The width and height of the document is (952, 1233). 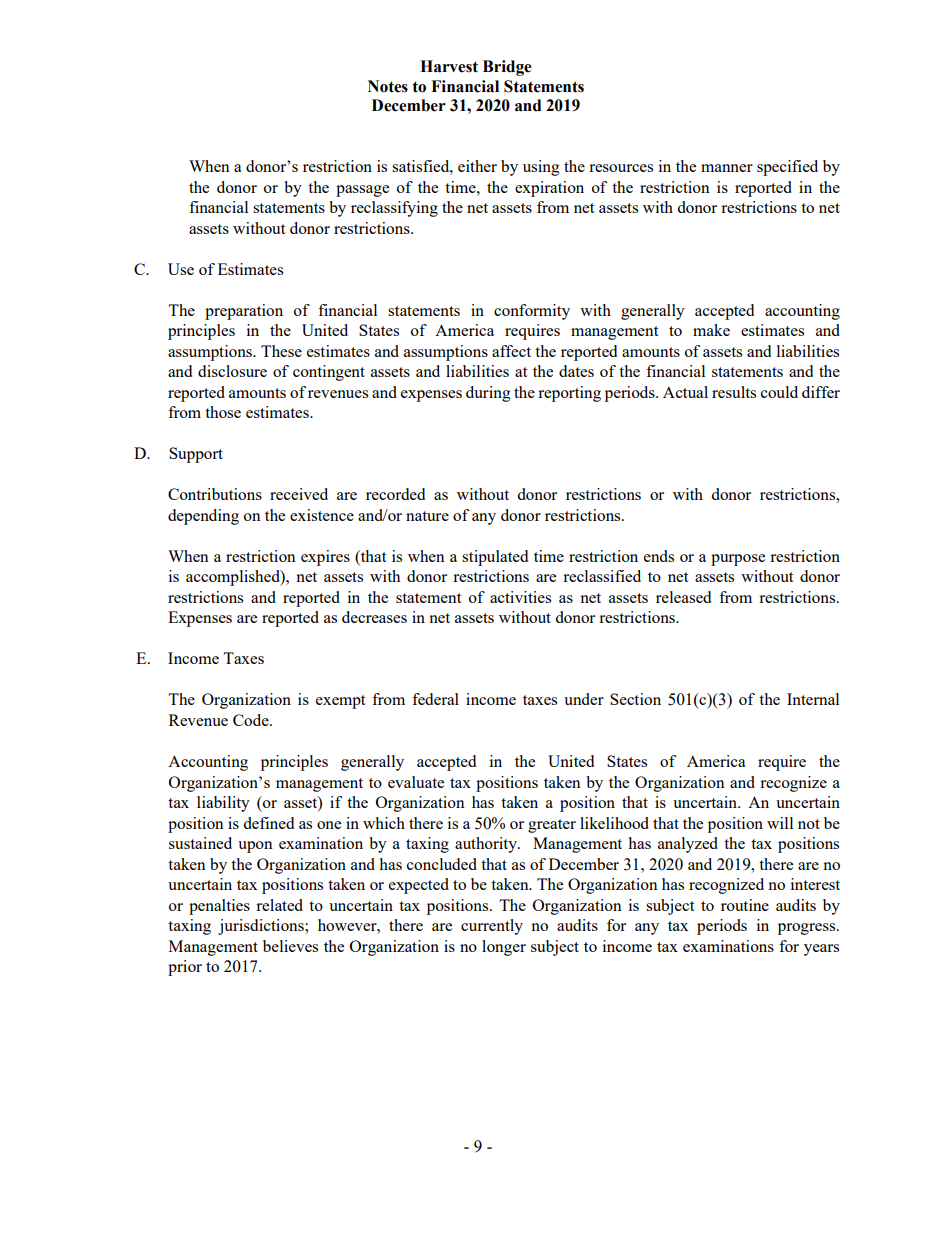 I want to click on routine, so click(x=745, y=905).
